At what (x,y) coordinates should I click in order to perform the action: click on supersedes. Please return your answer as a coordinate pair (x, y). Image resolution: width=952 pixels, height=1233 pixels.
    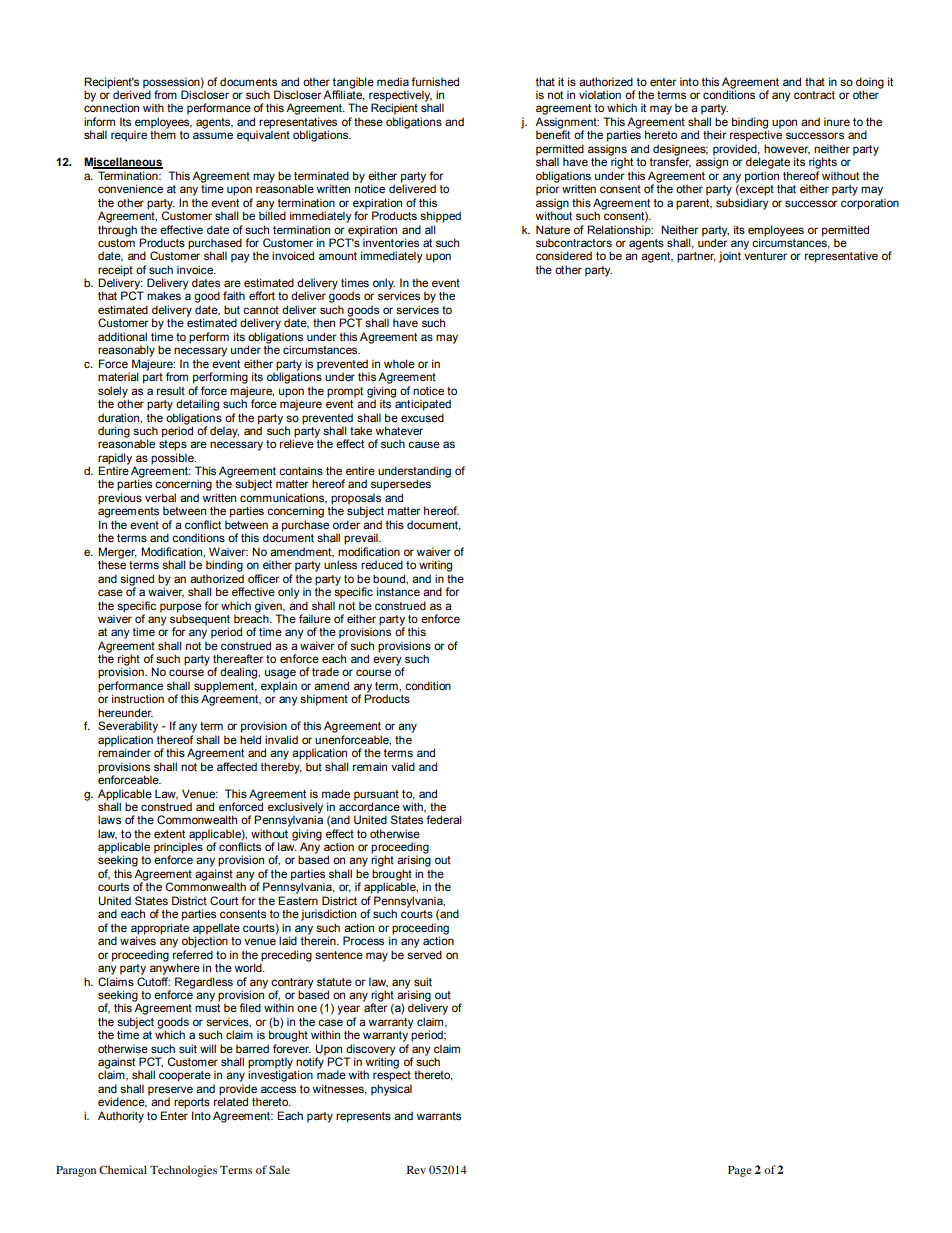
    Looking at the image, I should click on (401, 485).
